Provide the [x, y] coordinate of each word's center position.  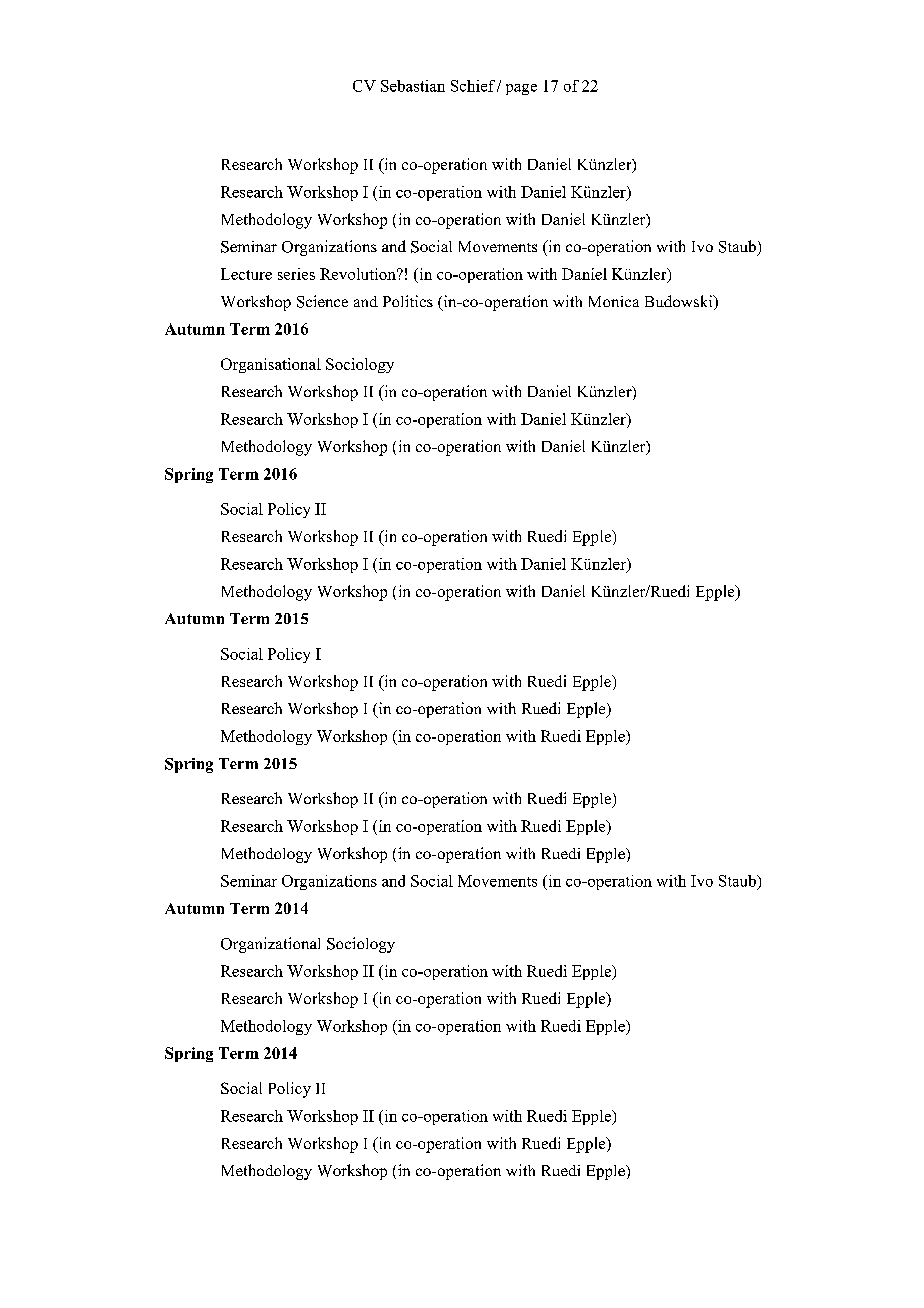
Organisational [271, 365]
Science [322, 301]
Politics [408, 301]
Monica [614, 301]
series [296, 274]
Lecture [246, 274]
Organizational [270, 945]
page [521, 89]
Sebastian [413, 86]
